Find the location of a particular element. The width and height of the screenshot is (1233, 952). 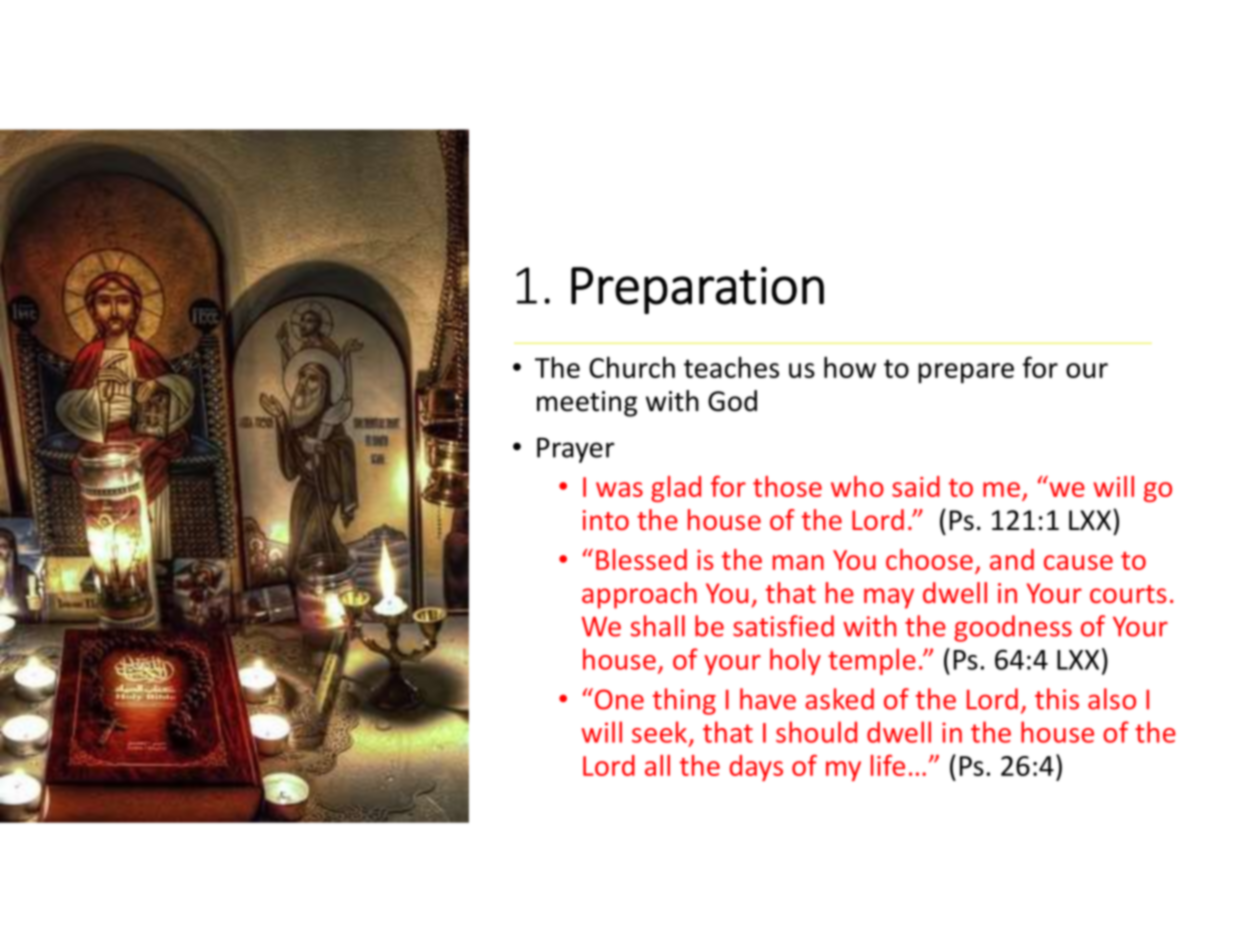

prepare is located at coordinates (966, 373).
